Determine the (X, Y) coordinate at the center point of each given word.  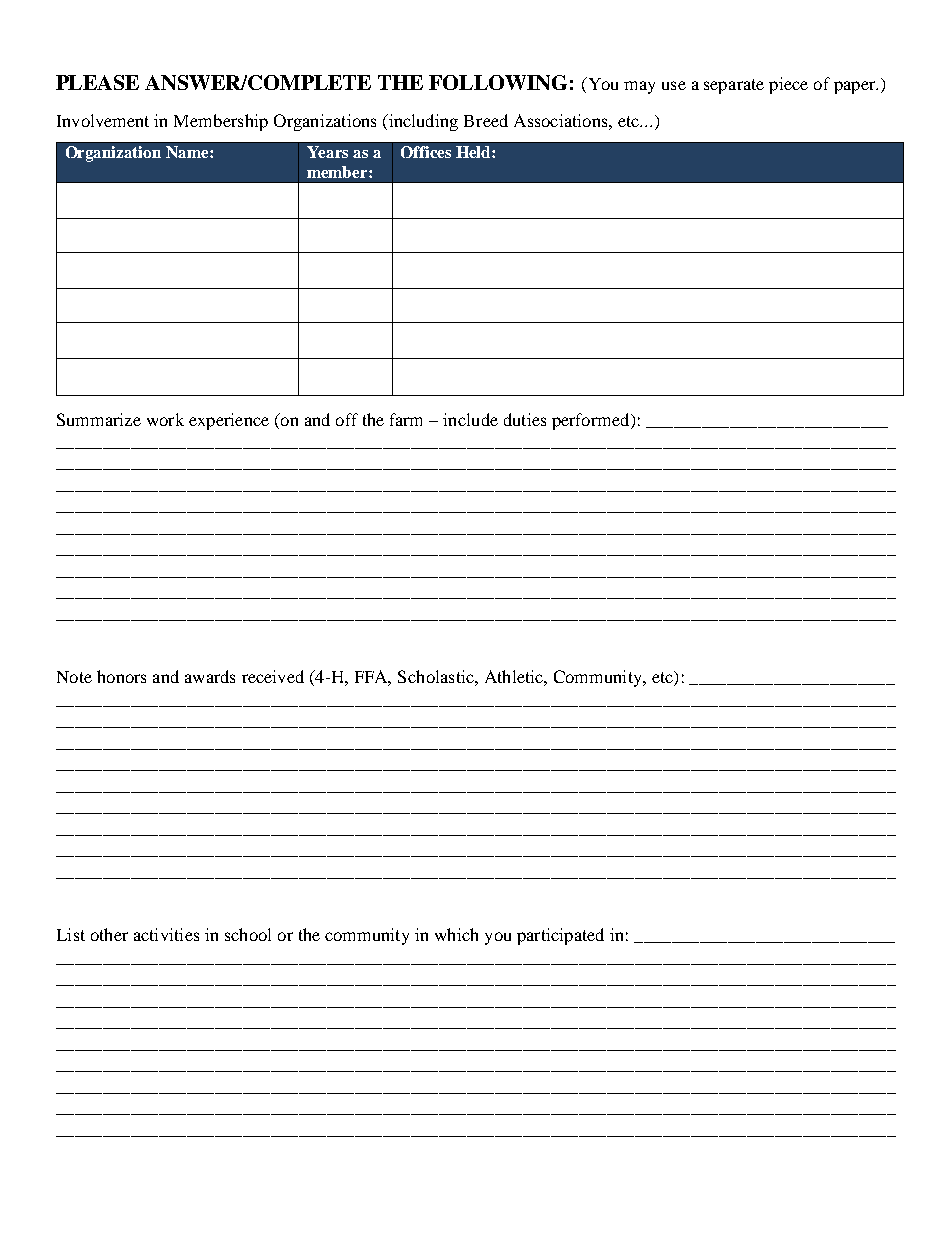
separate (734, 86)
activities (166, 934)
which (456, 934)
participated (560, 936)
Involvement (103, 120)
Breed (486, 120)
